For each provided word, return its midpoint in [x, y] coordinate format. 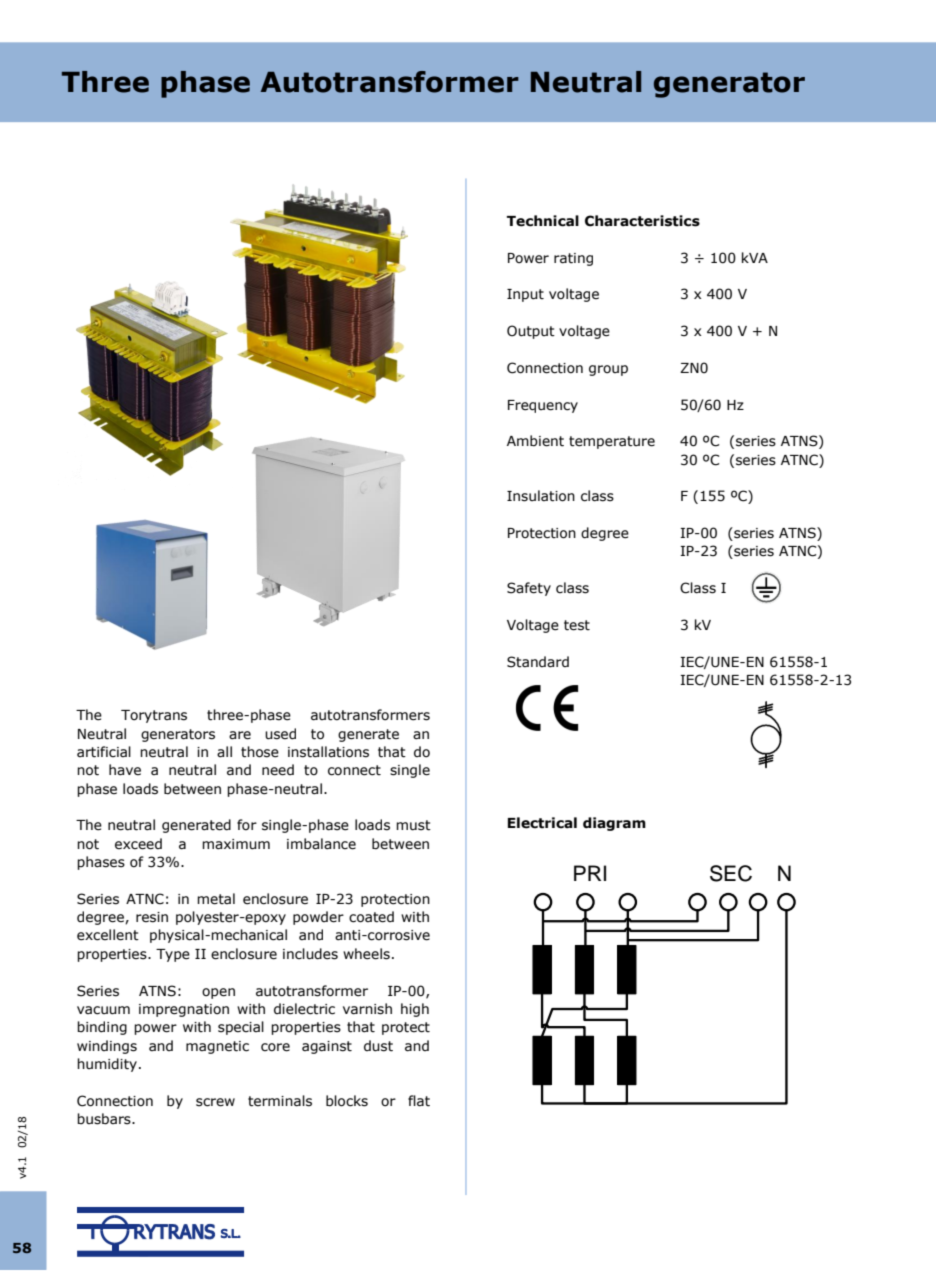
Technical [543, 221]
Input [525, 295]
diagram [614, 824]
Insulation [541, 496]
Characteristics [642, 221]
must [413, 825]
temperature [612, 442]
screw [215, 1102]
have [125, 770]
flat [419, 1101]
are [240, 735]
